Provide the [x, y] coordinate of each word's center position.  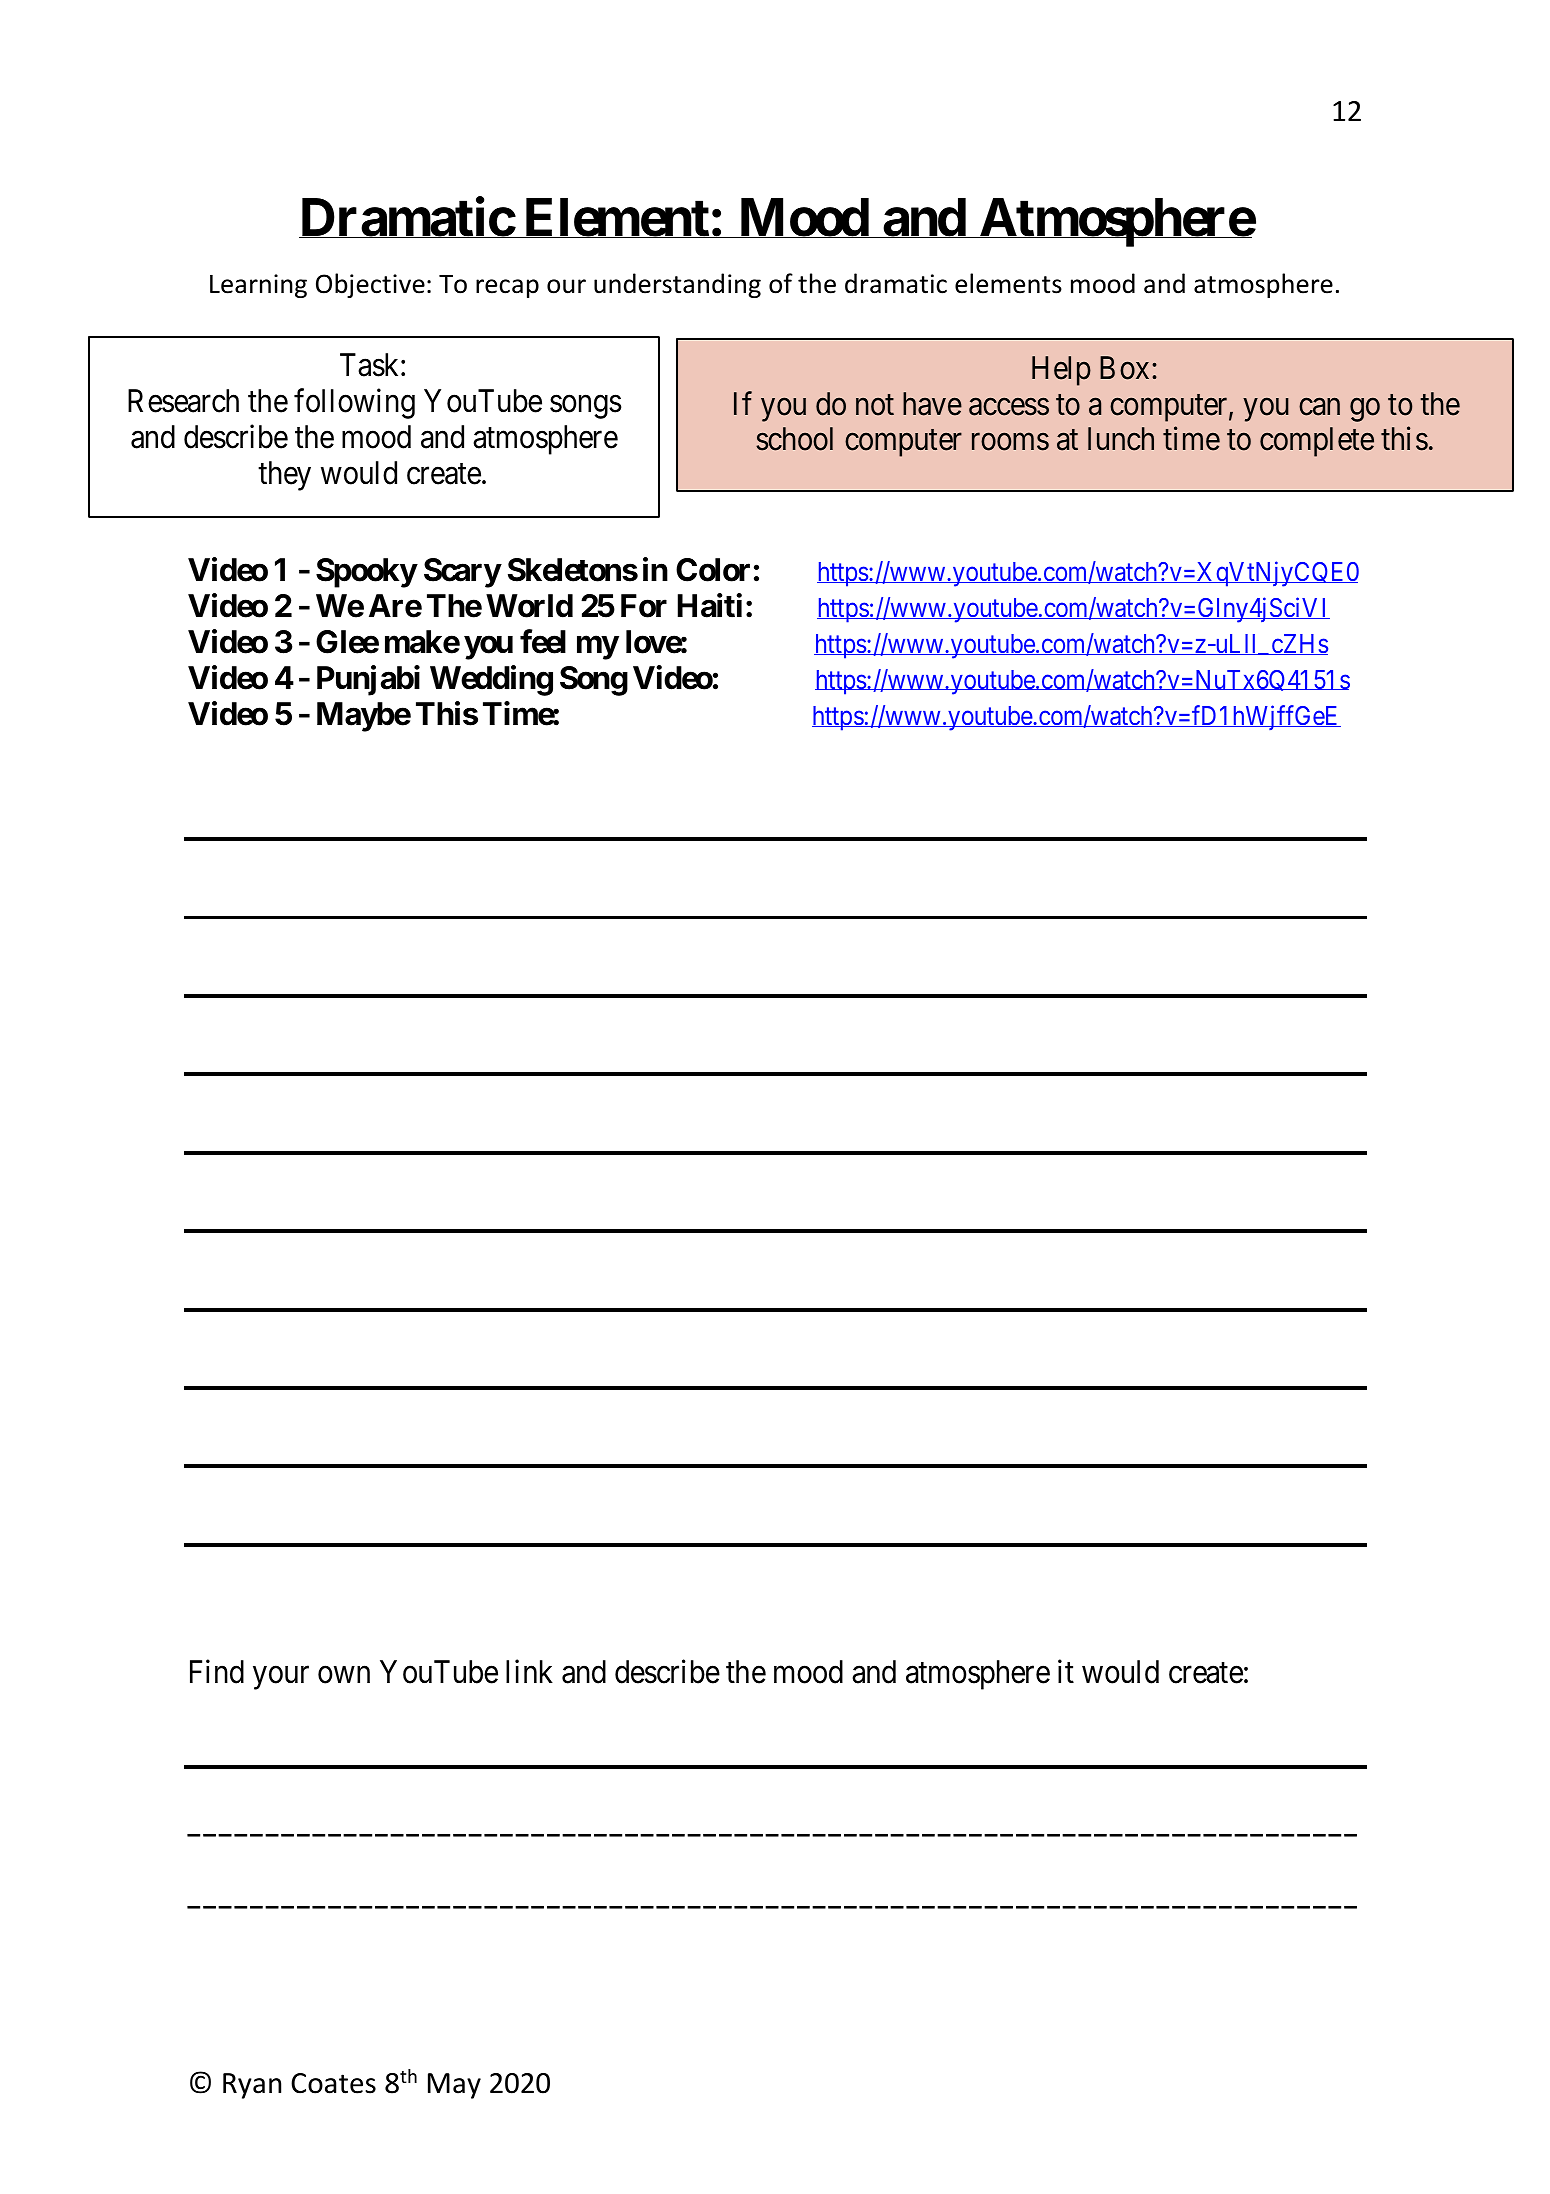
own [344, 1675]
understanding [677, 285]
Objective [370, 285]
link [529, 1671]
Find [217, 1672]
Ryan [252, 2086]
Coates [333, 2083]
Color [713, 570]
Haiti [710, 606]
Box [1124, 368]
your [281, 1678]
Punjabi [368, 680]
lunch [1121, 439]
